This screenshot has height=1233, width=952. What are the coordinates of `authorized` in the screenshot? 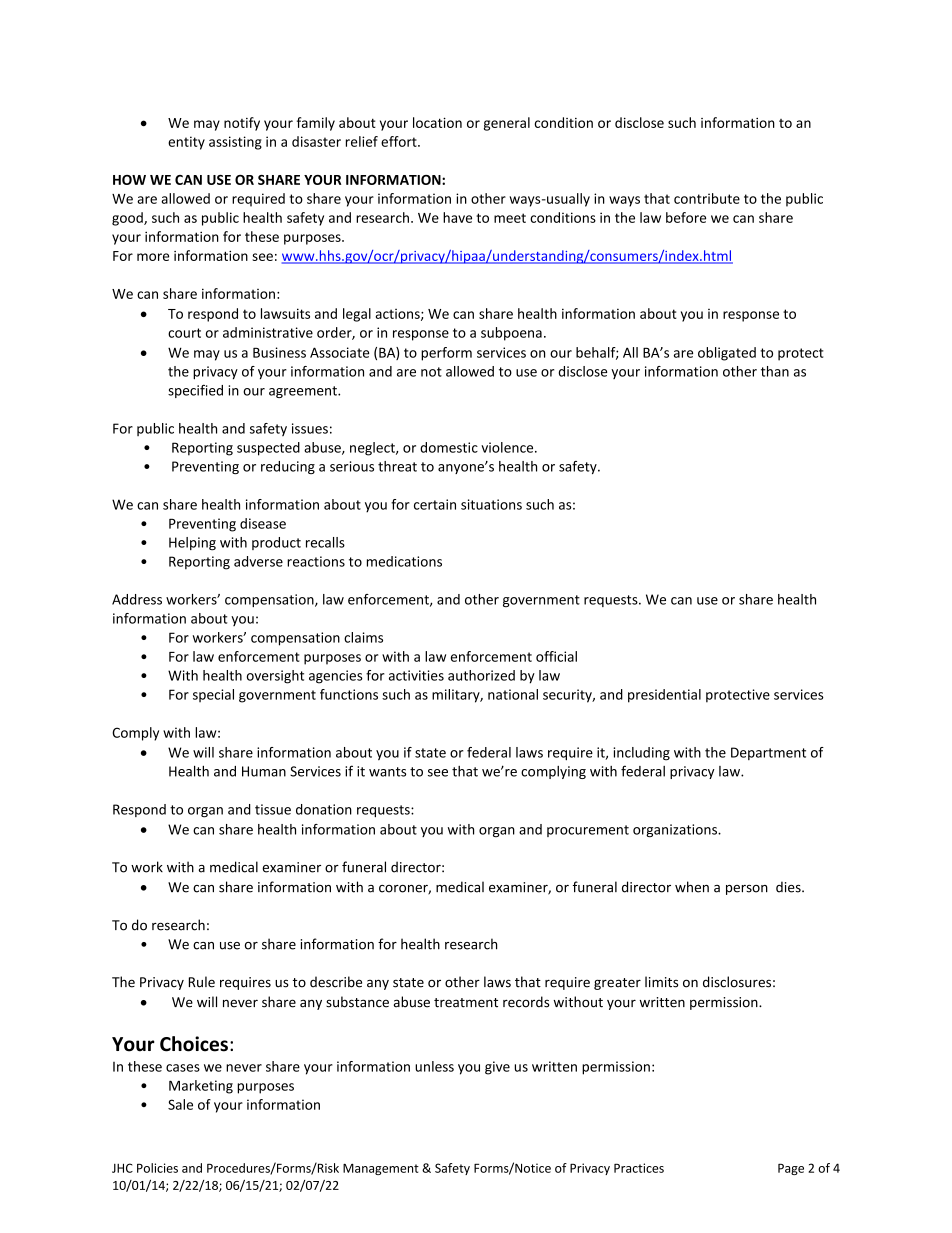 It's located at (481, 675).
